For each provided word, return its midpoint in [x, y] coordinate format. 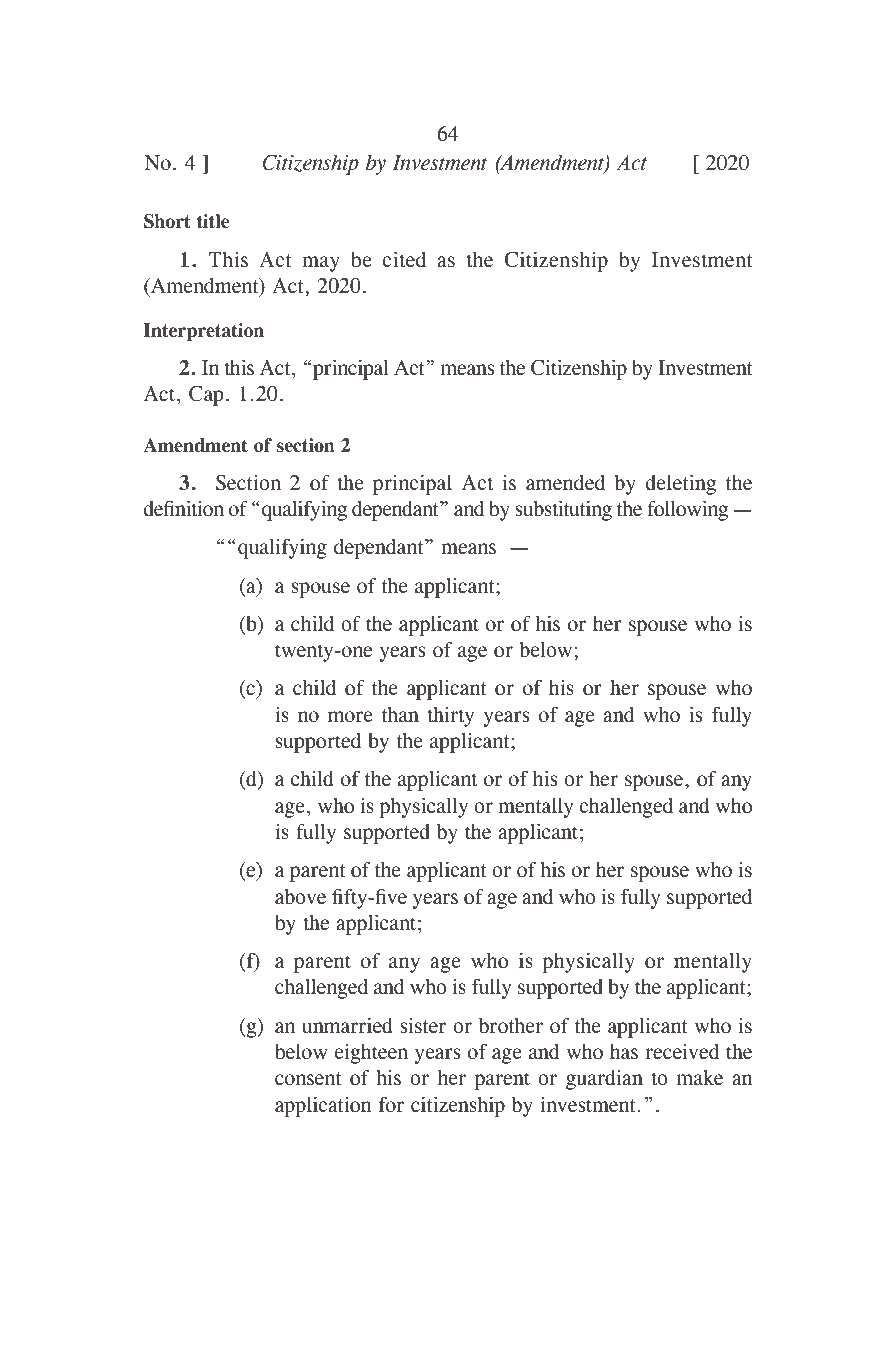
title [213, 221]
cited [404, 259]
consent [308, 1079]
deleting [680, 484]
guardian [604, 1079]
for [391, 1105]
